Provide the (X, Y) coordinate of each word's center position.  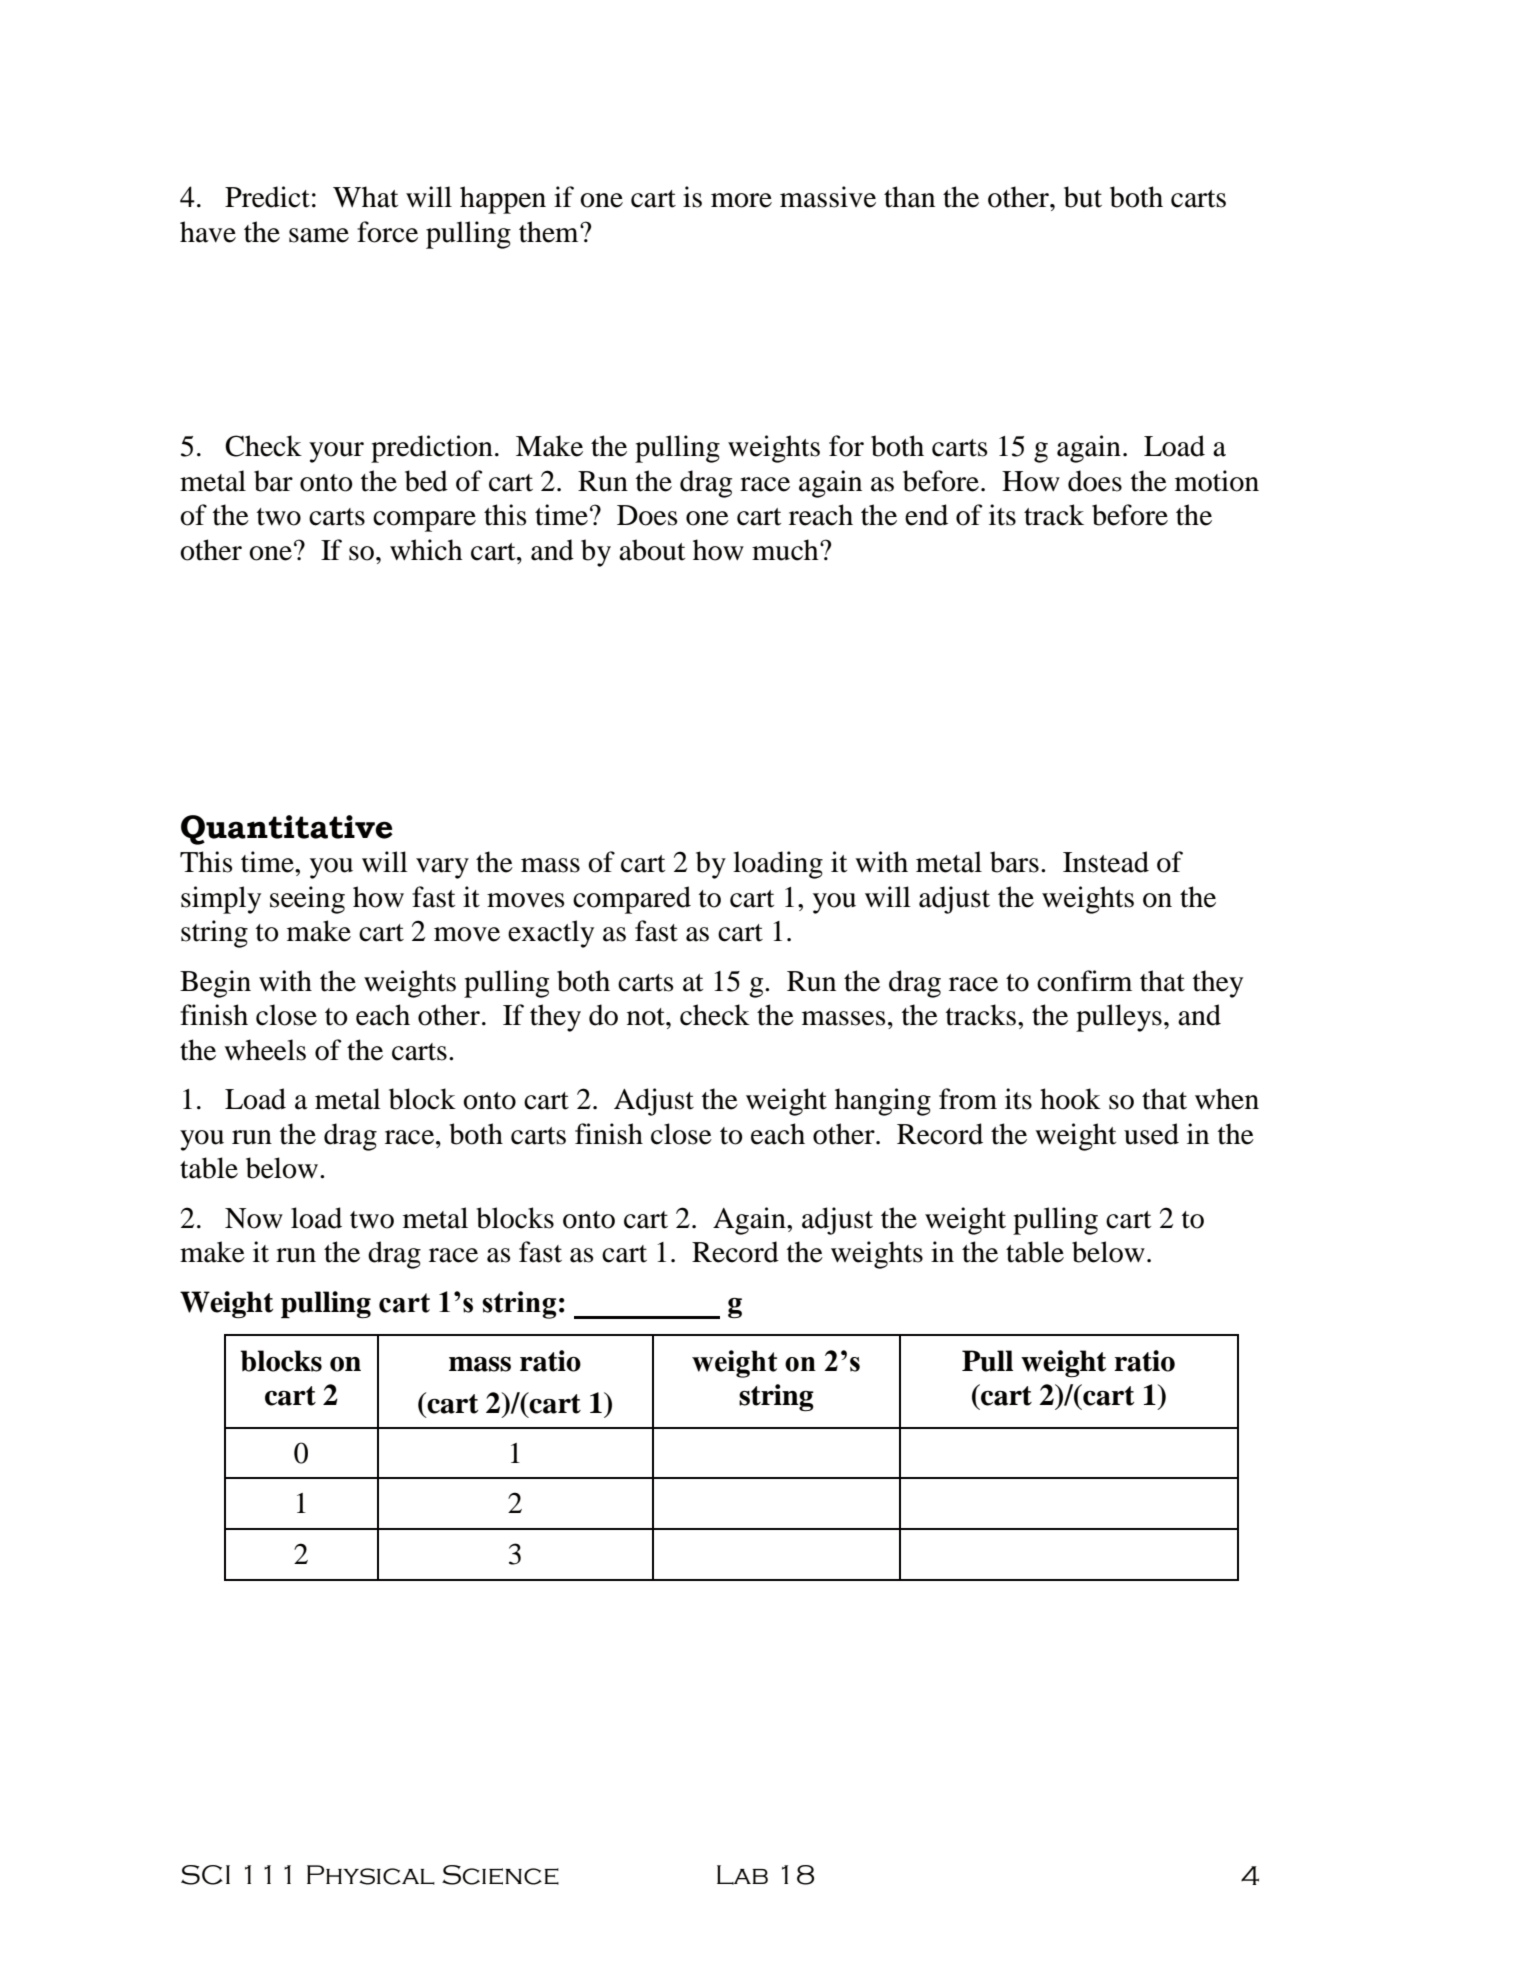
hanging (883, 1102)
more (741, 200)
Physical (371, 1875)
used (1151, 1134)
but (1083, 197)
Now (254, 1218)
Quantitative (287, 830)
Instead (1106, 862)
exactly (551, 934)
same (319, 235)
